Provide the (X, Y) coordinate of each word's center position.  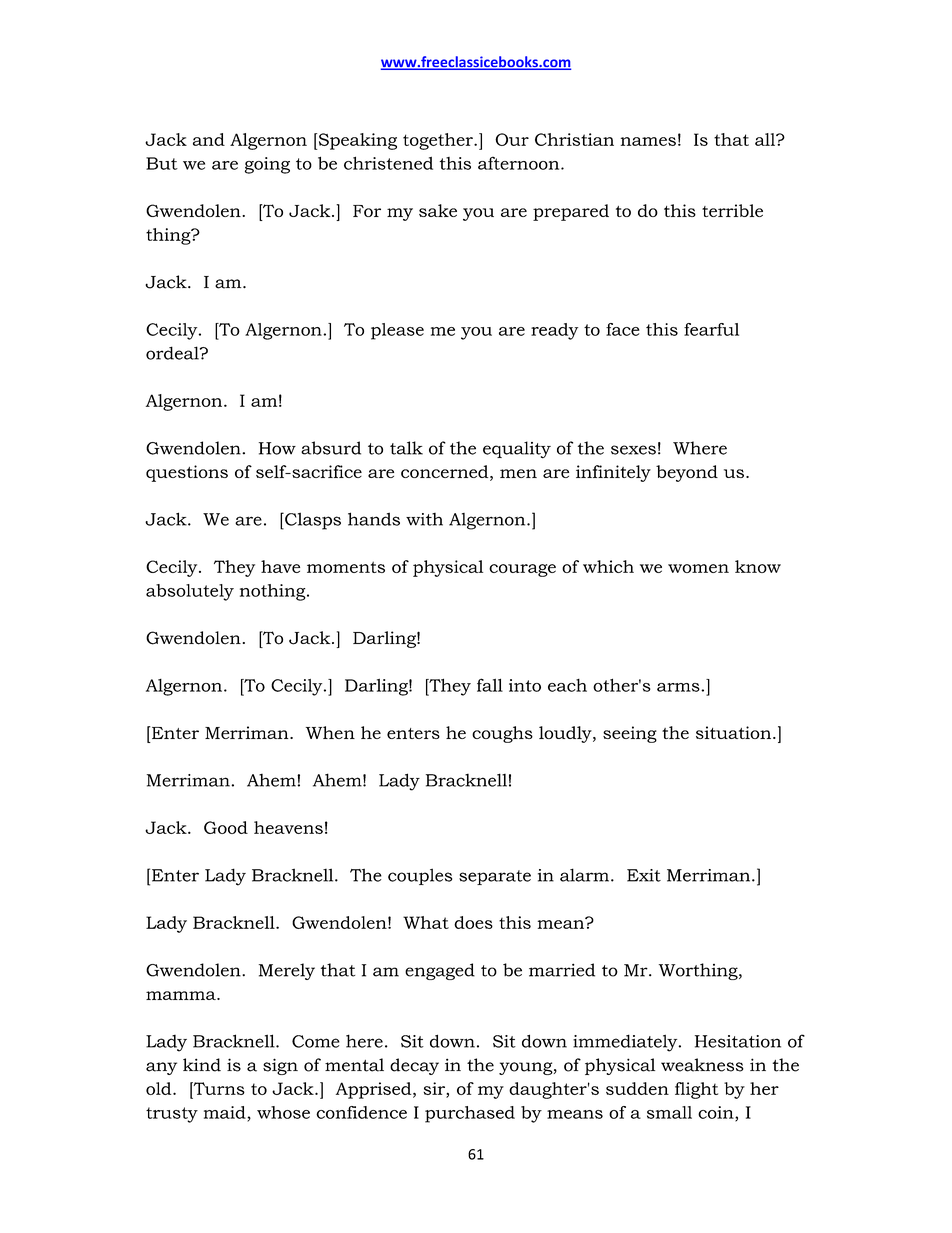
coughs (502, 734)
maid (226, 1112)
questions (187, 473)
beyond (687, 473)
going (267, 165)
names (648, 141)
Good (226, 827)
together (439, 141)
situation (735, 732)
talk (406, 448)
